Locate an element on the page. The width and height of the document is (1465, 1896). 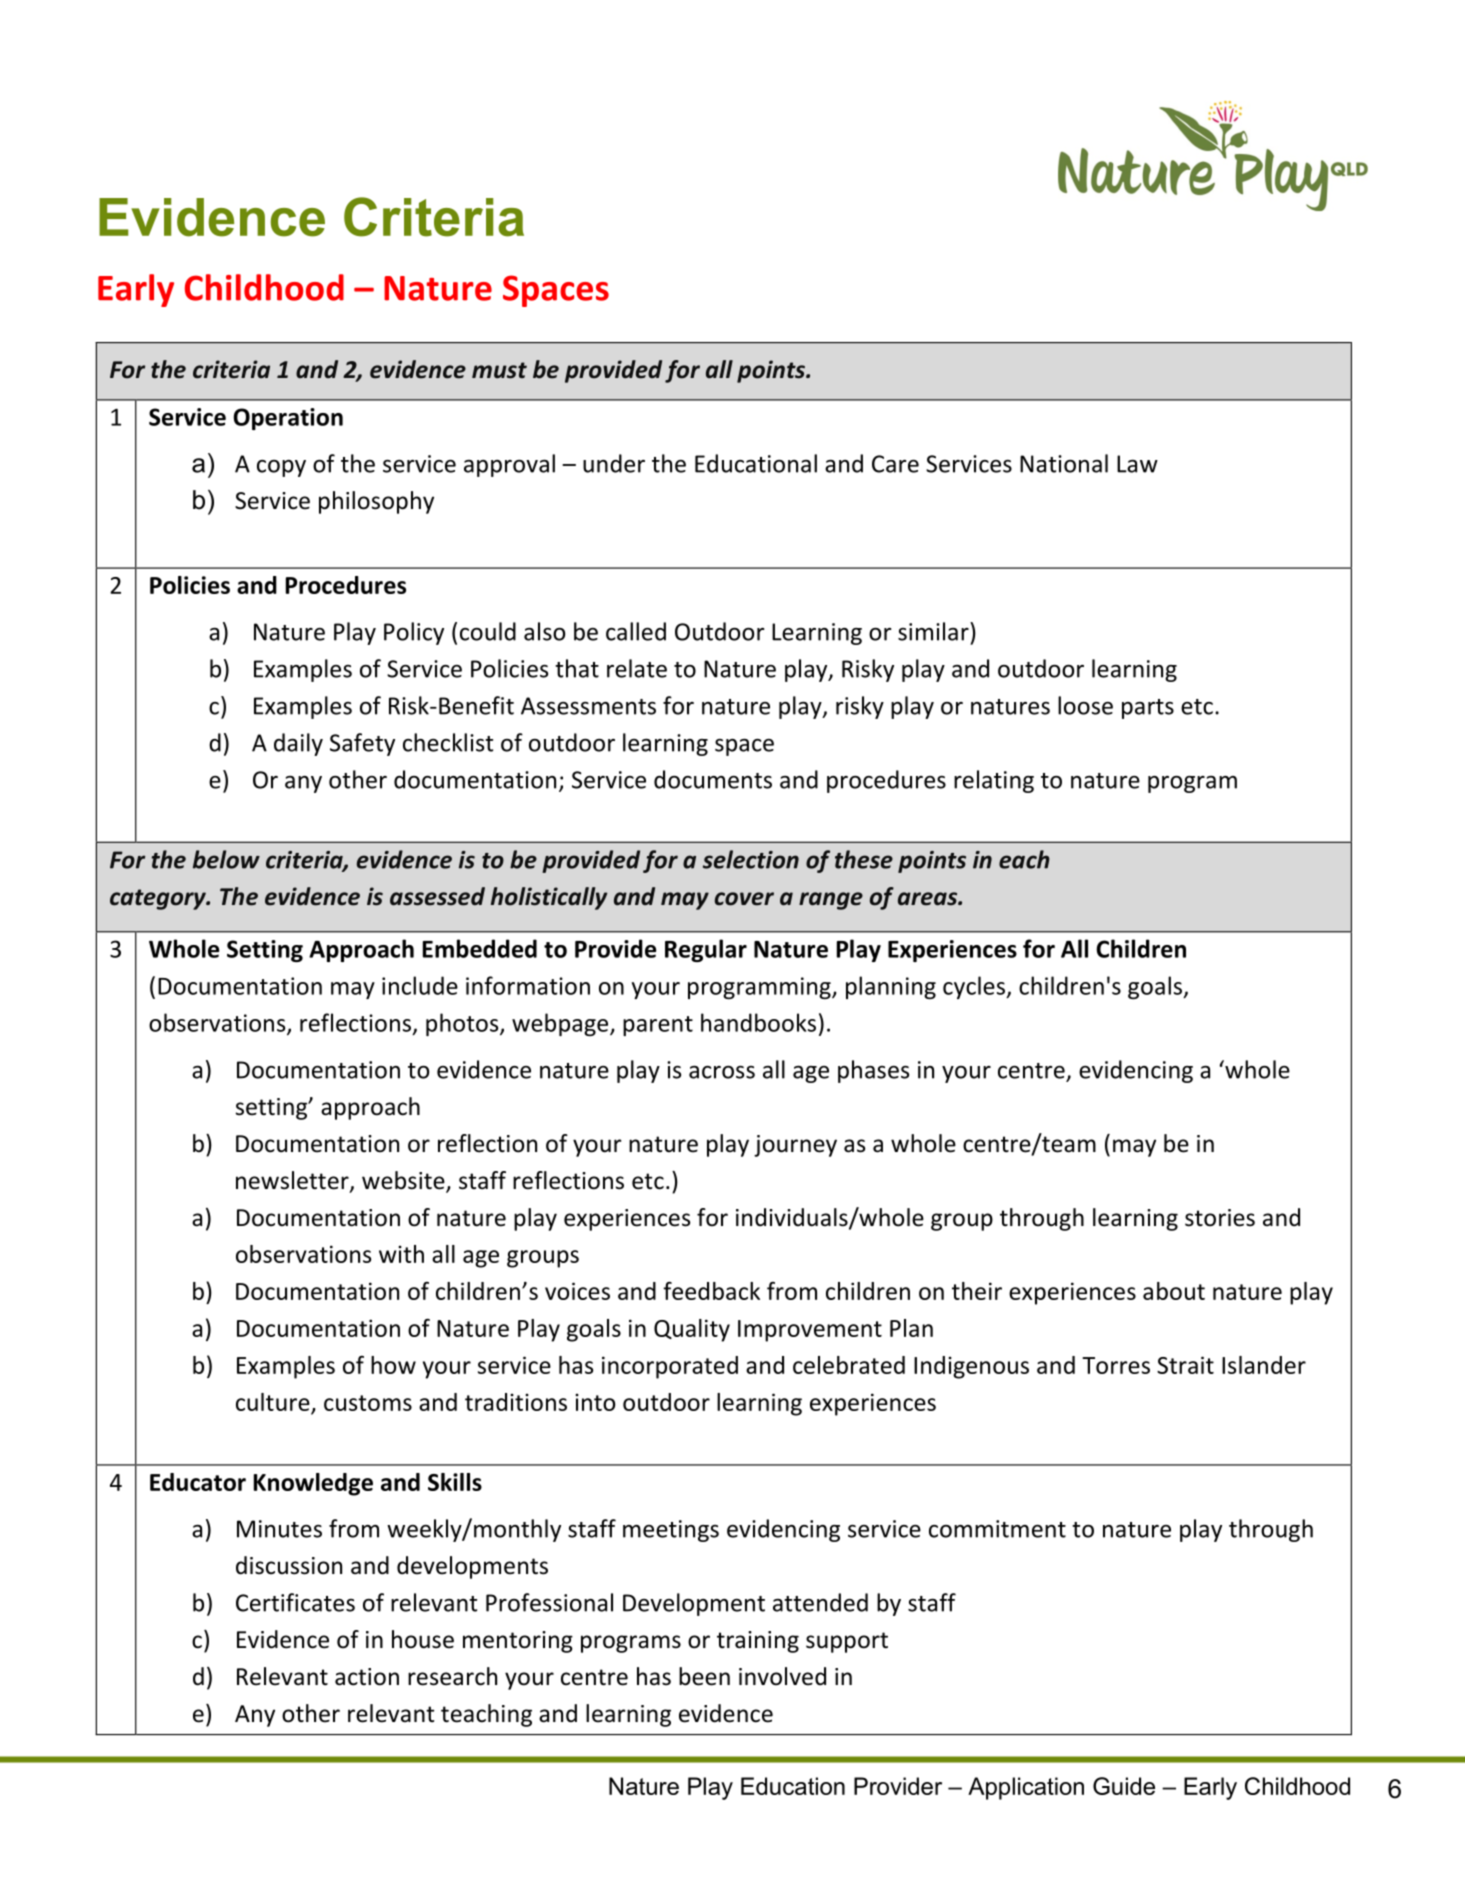
action is located at coordinates (367, 1677).
